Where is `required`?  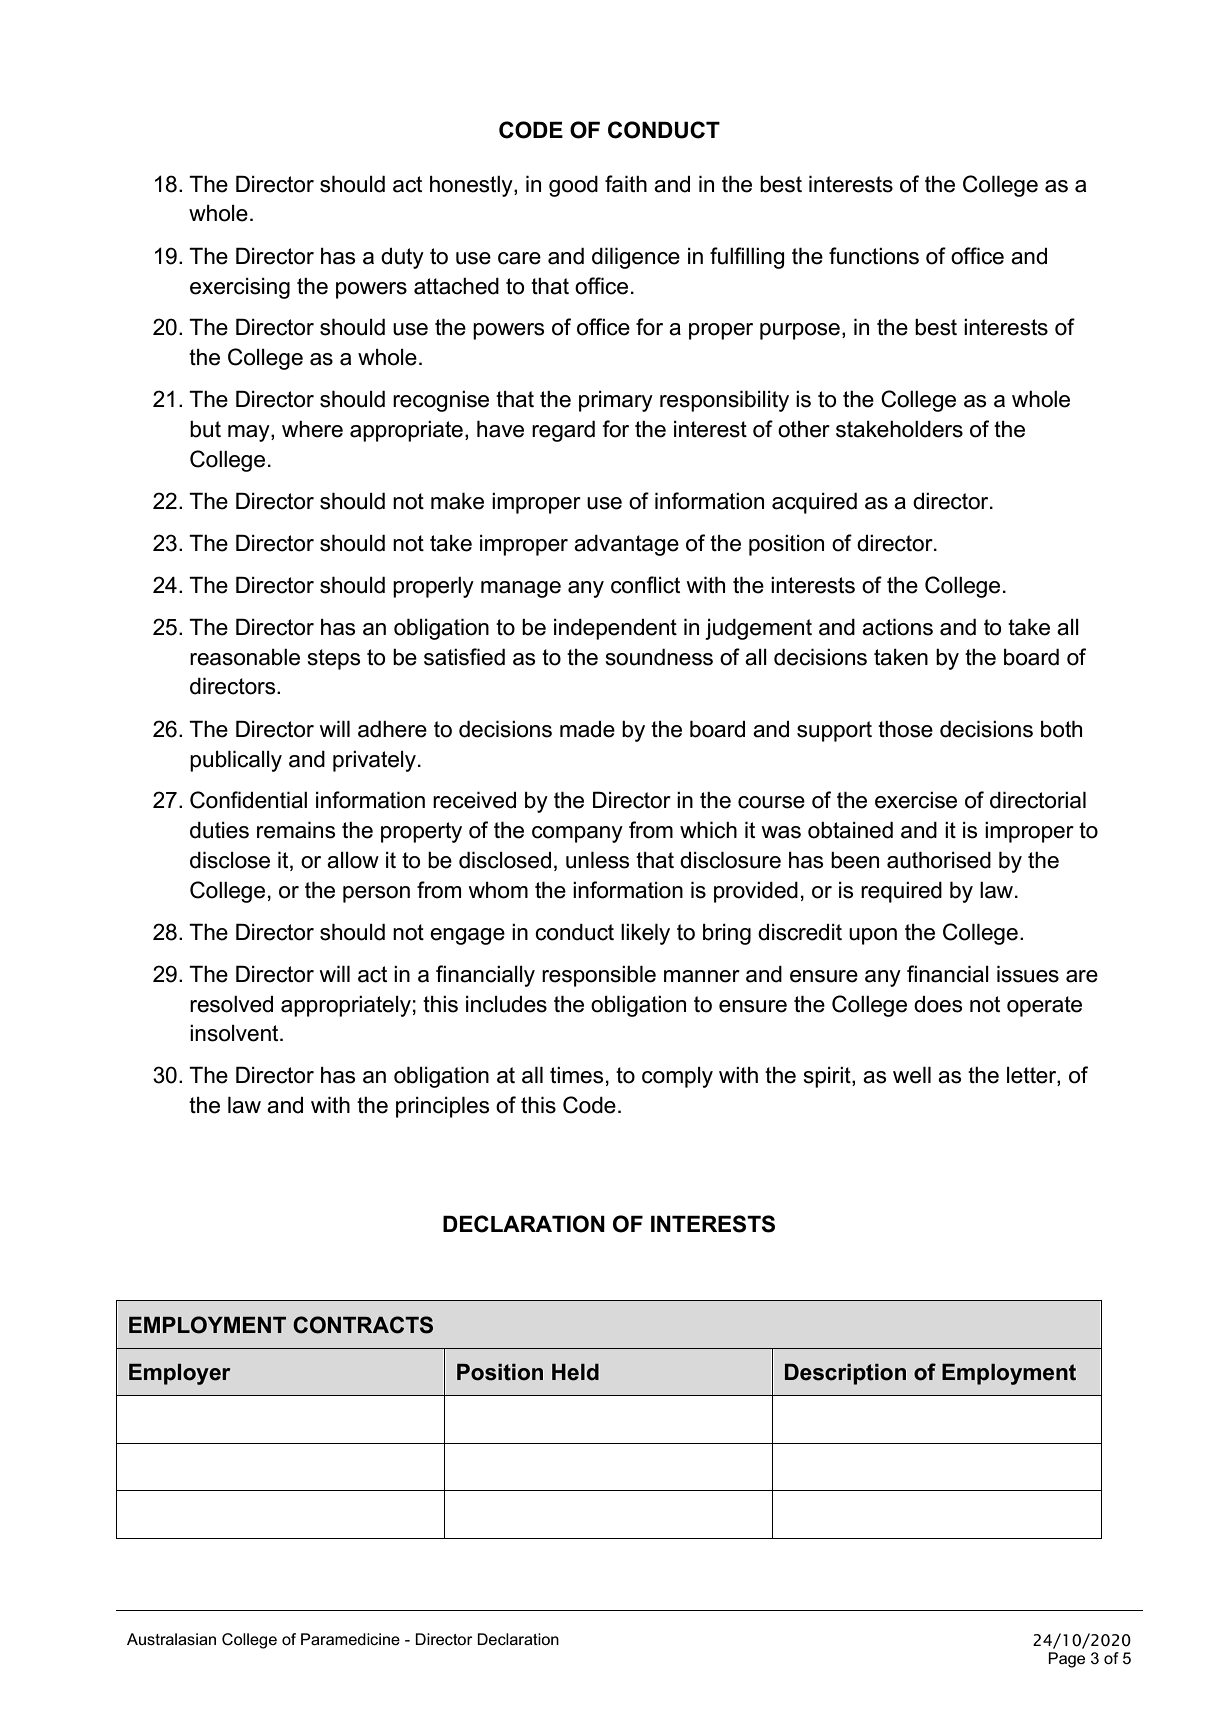 required is located at coordinates (901, 892).
